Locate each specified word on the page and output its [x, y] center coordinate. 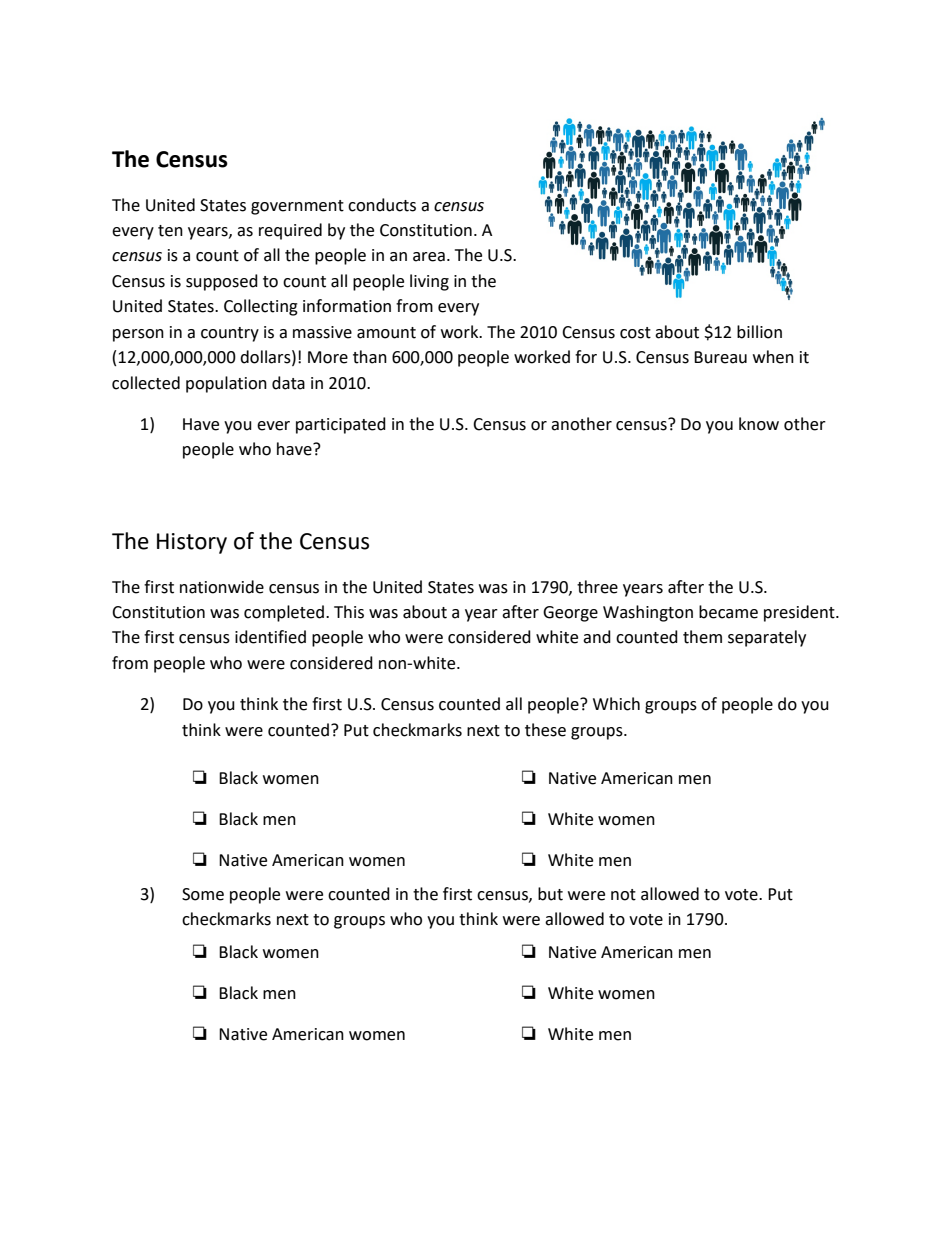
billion [759, 332]
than [370, 357]
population [226, 384]
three [597, 587]
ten [170, 231]
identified [270, 637]
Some [203, 894]
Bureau [720, 357]
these [545, 730]
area [429, 257]
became [728, 612]
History [192, 543]
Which [616, 704]
